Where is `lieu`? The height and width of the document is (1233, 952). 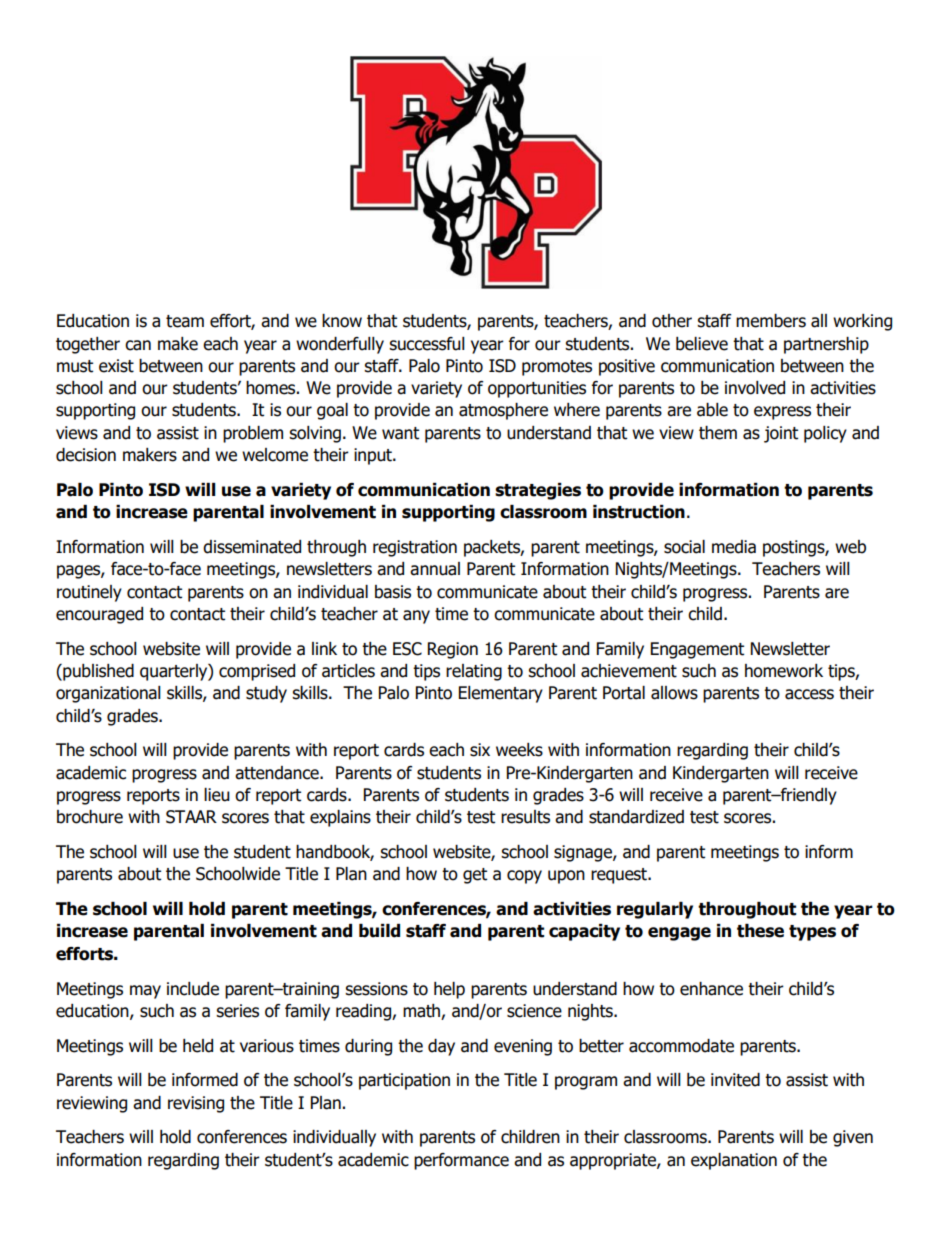
lieu is located at coordinates (217, 795).
